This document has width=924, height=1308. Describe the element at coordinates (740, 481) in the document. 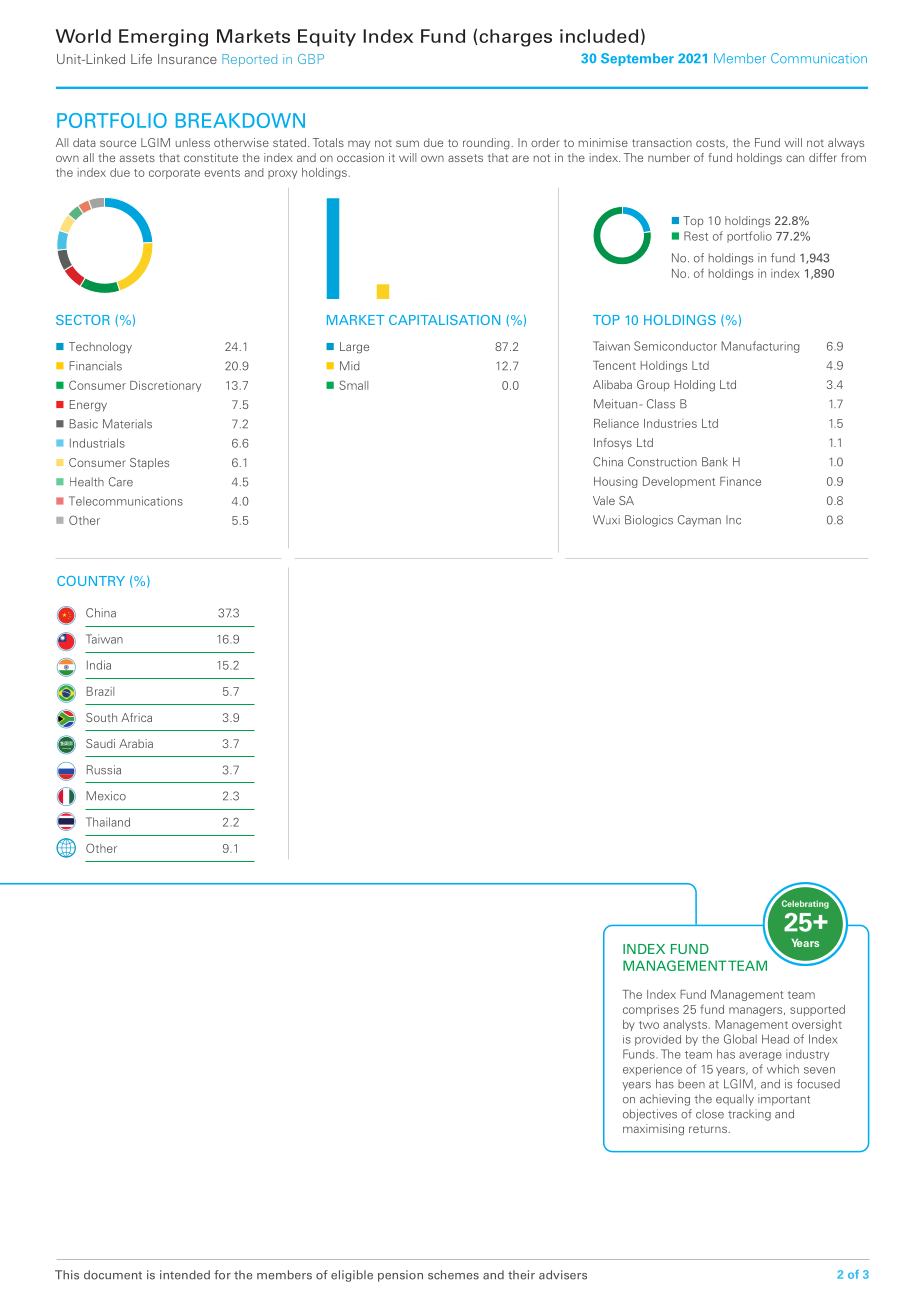

I see `Finance` at that location.
